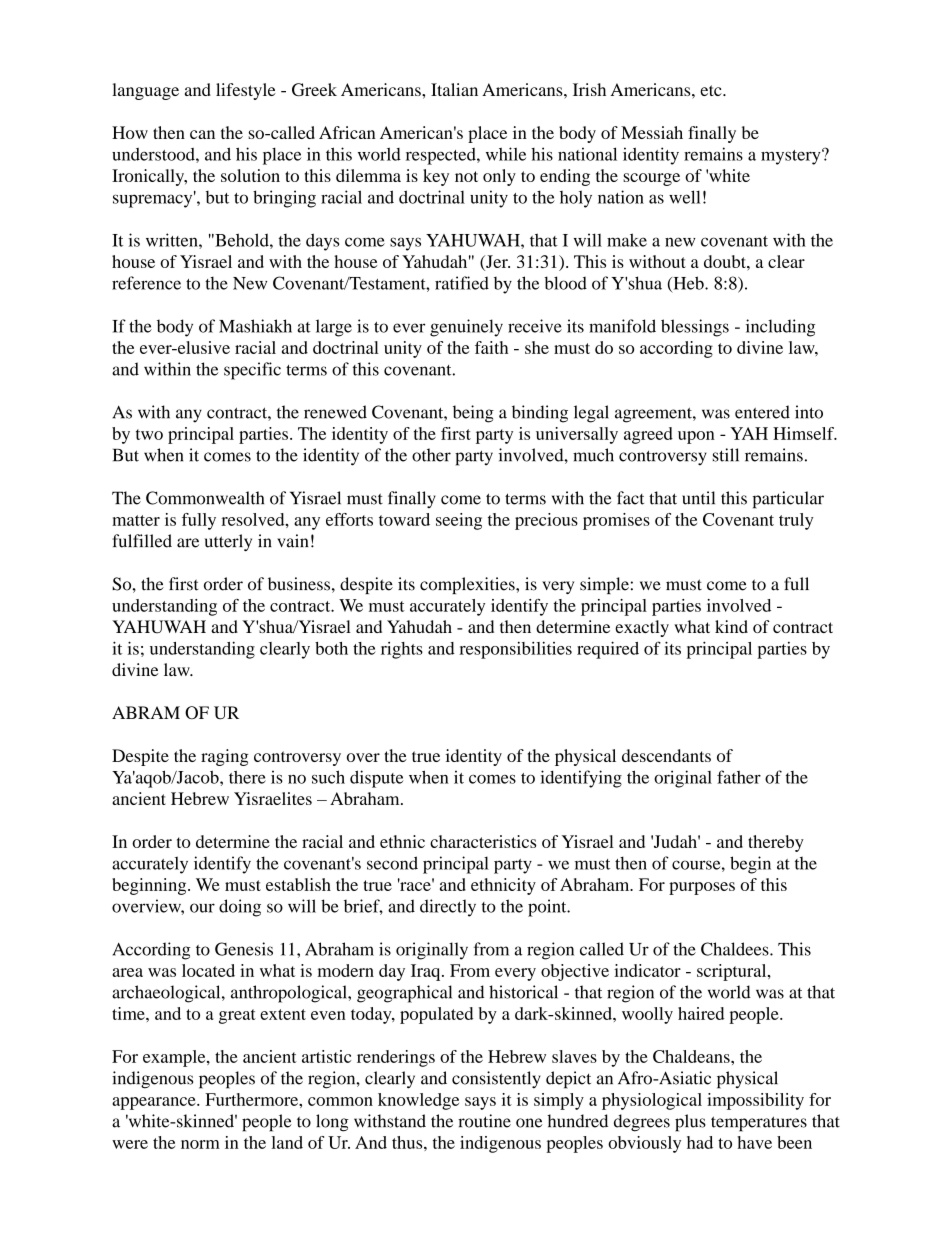  Describe the element at coordinates (200, 1144) in the document. I see `norm` at that location.
